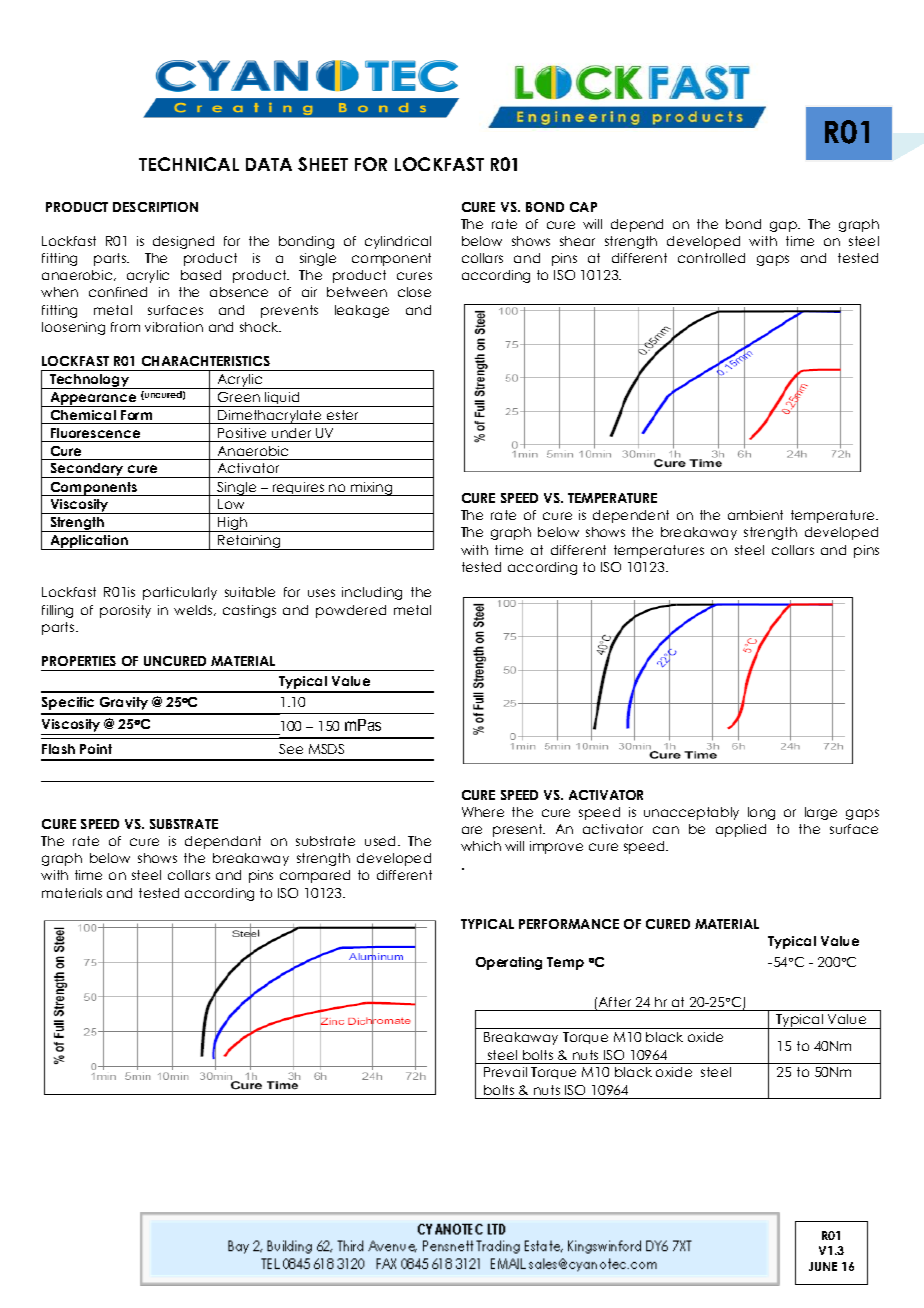 This screenshot has height=1308, width=924. Describe the element at coordinates (761, 813) in the screenshot. I see `long` at that location.
